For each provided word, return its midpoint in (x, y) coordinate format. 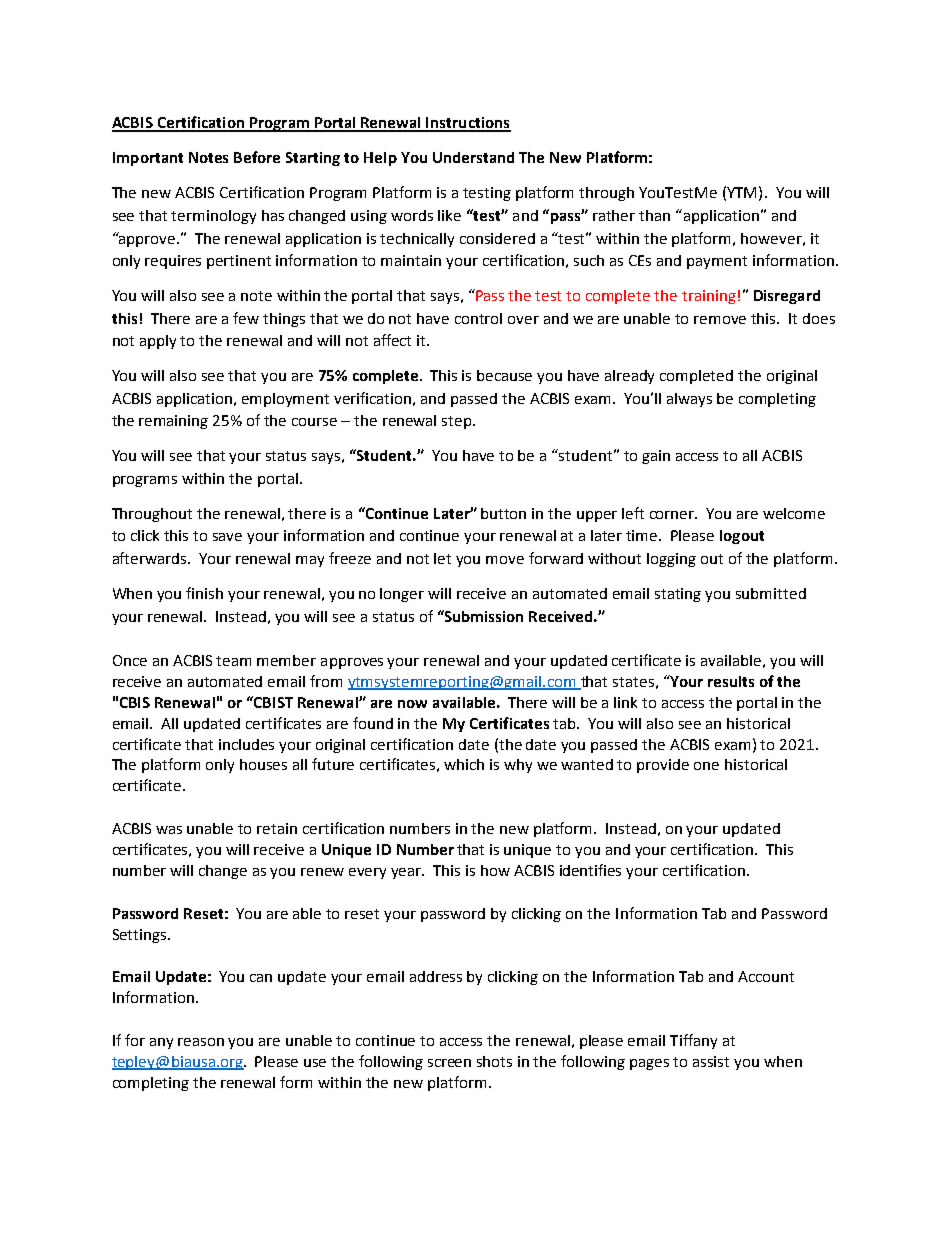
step (456, 422)
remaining (173, 422)
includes (246, 744)
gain (656, 457)
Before (257, 157)
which (464, 764)
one (706, 766)
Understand (473, 157)
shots (494, 1061)
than (654, 215)
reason (201, 1042)
